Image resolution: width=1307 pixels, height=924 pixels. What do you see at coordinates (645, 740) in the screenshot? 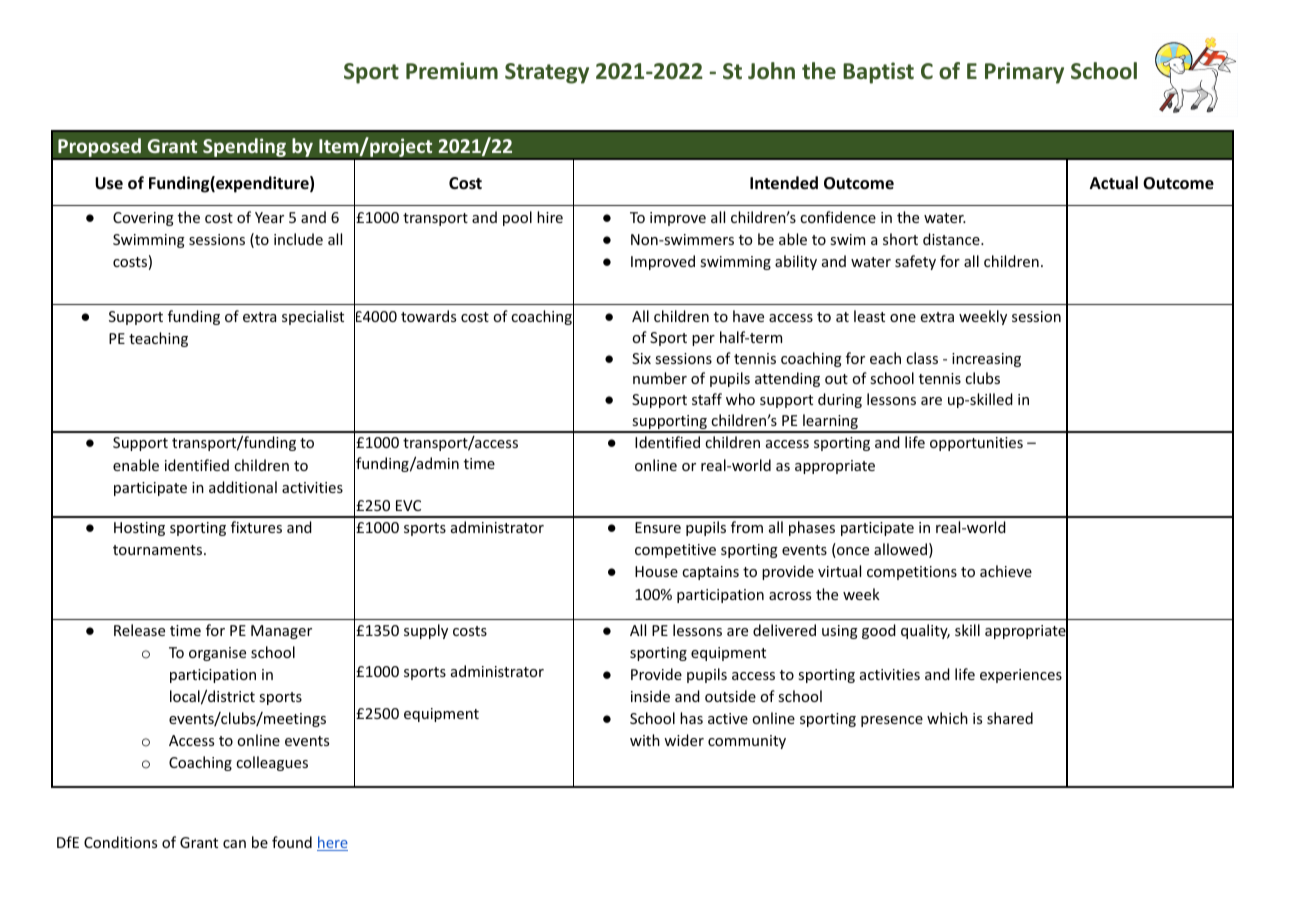
I see `with` at bounding box center [645, 740].
